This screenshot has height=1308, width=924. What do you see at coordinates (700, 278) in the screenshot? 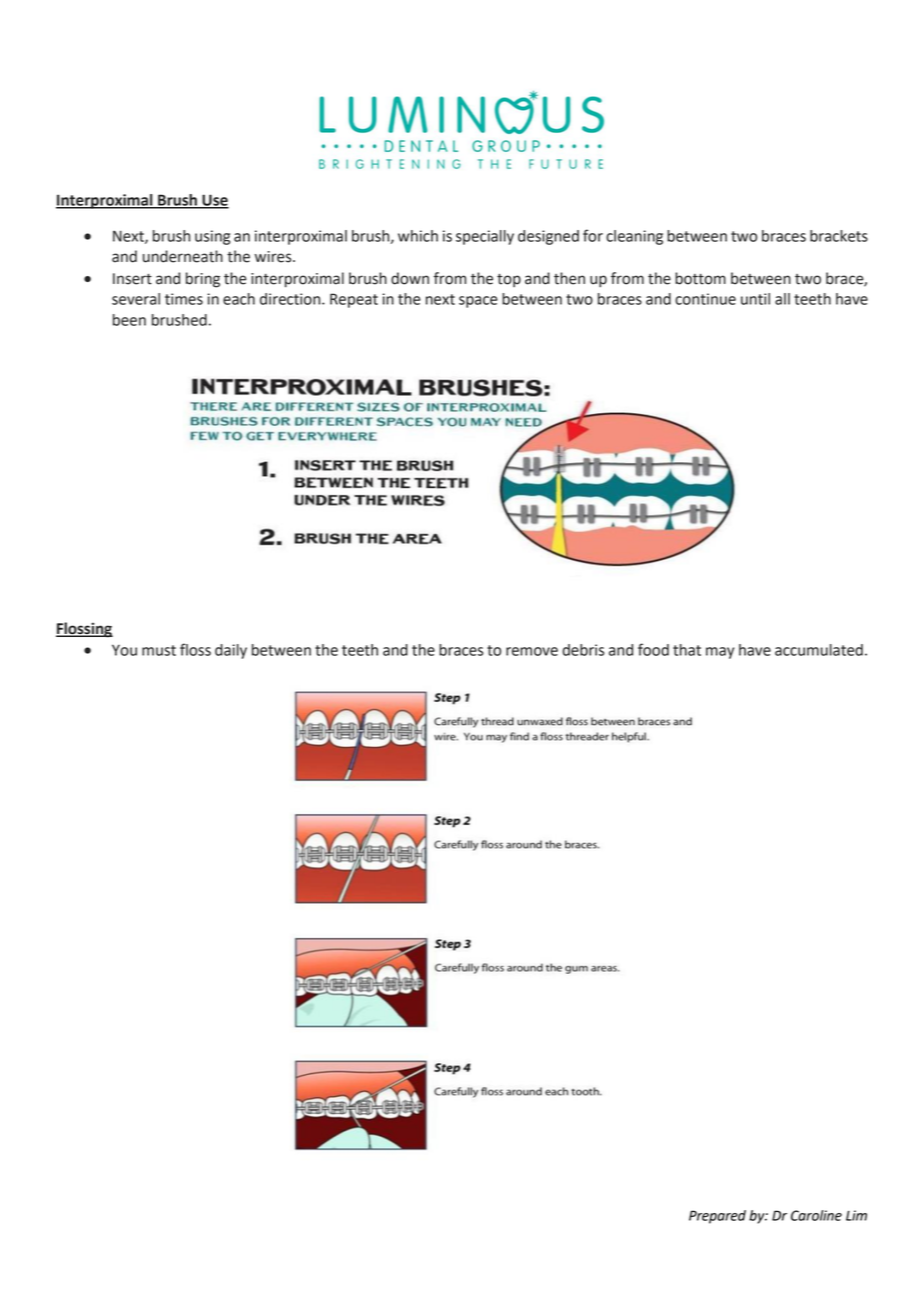
I see `bottom` at bounding box center [700, 278].
